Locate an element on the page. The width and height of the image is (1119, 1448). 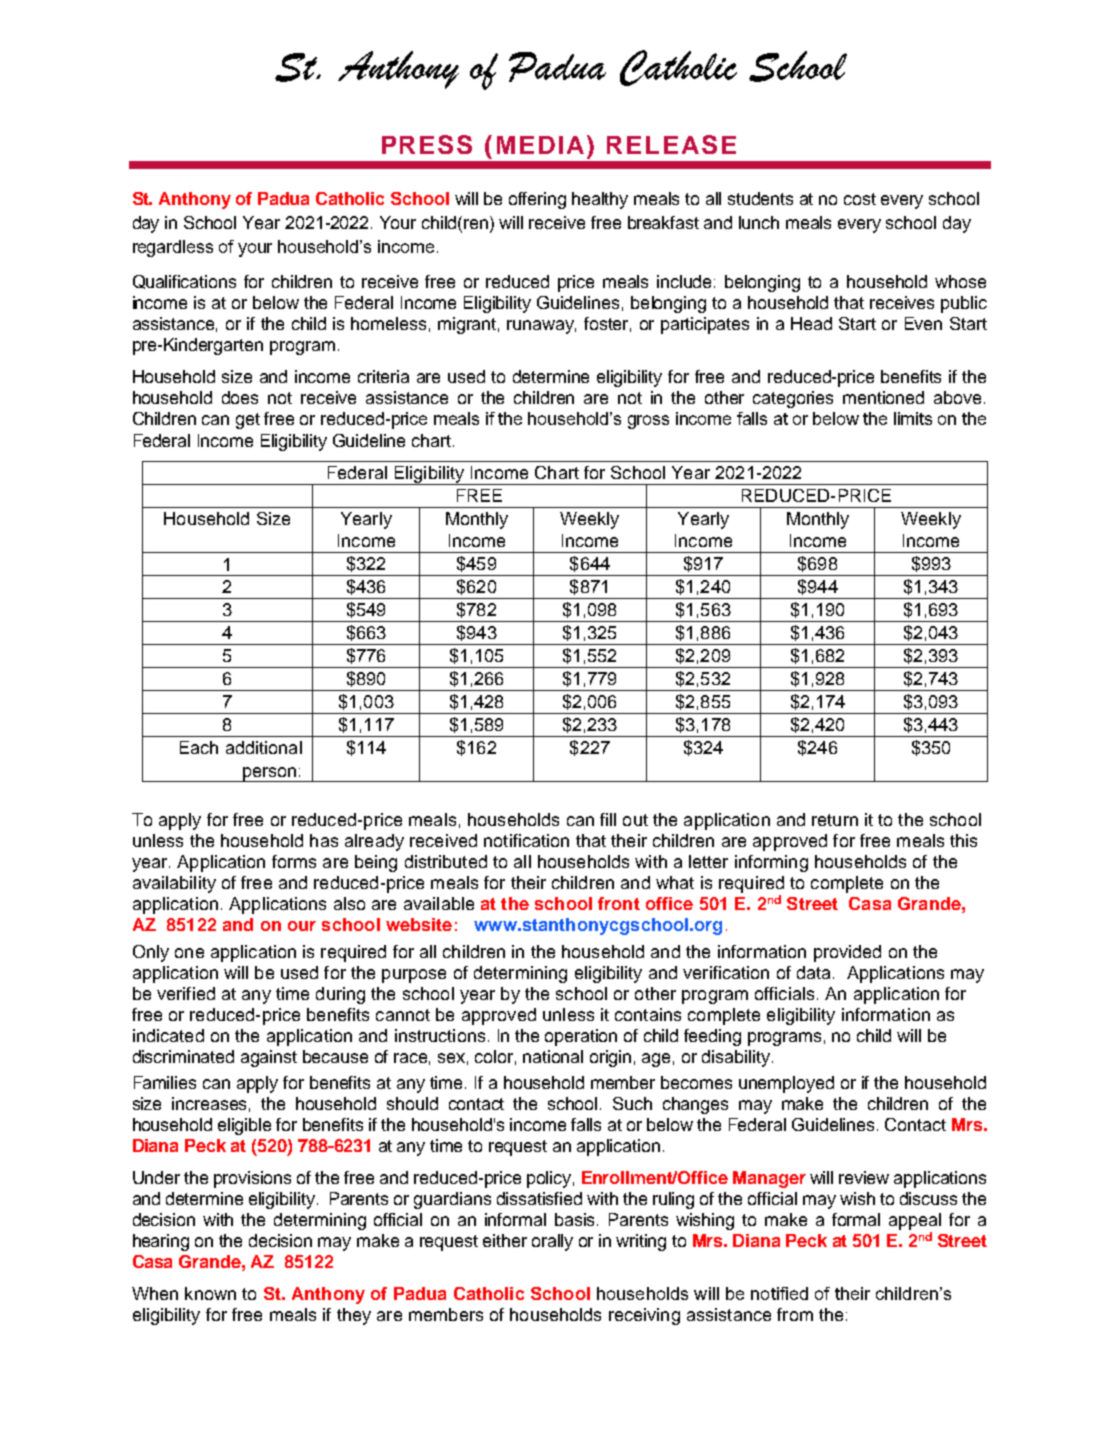
return is located at coordinates (835, 820).
